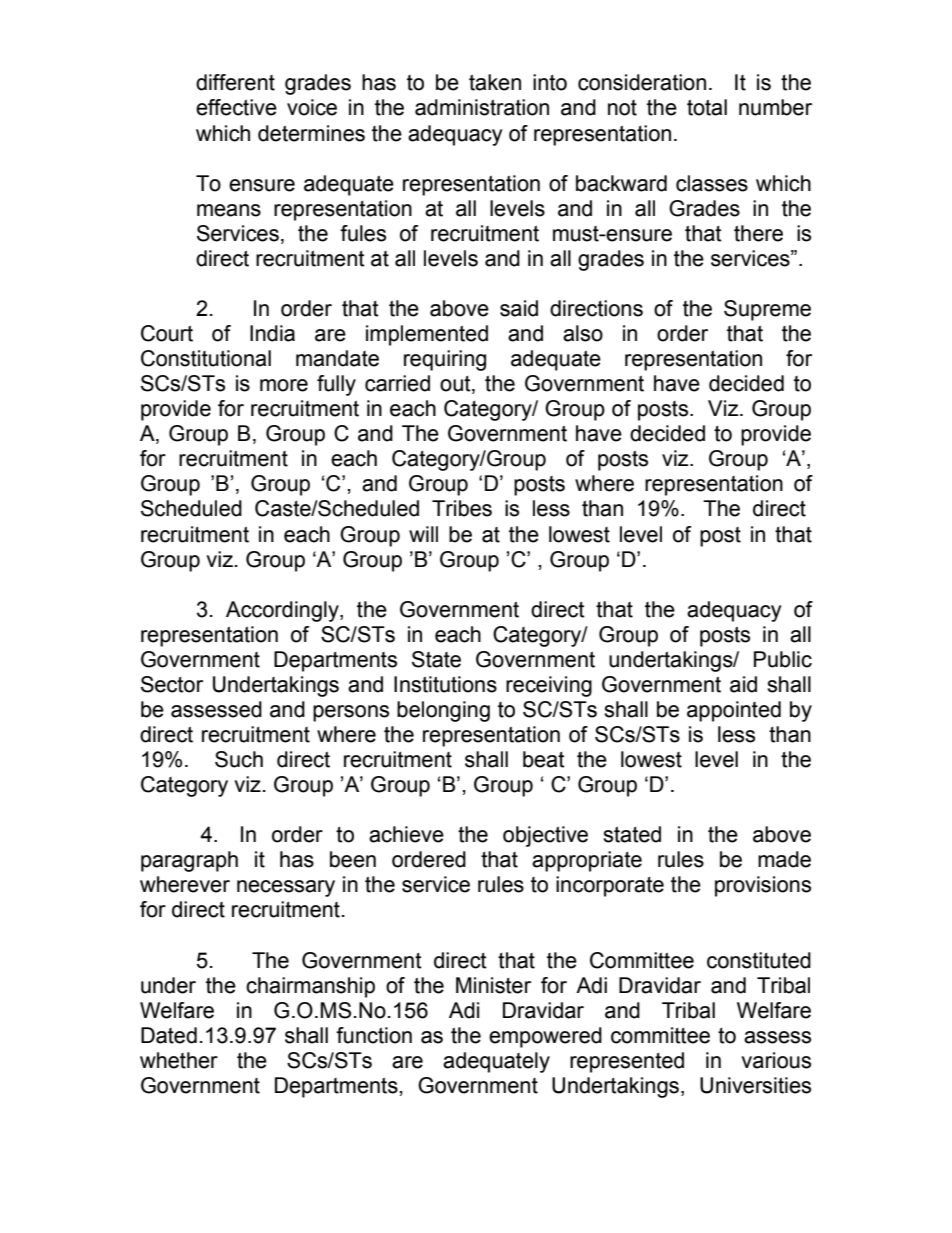 The width and height of the document is (952, 1233). I want to click on administration, so click(482, 107).
